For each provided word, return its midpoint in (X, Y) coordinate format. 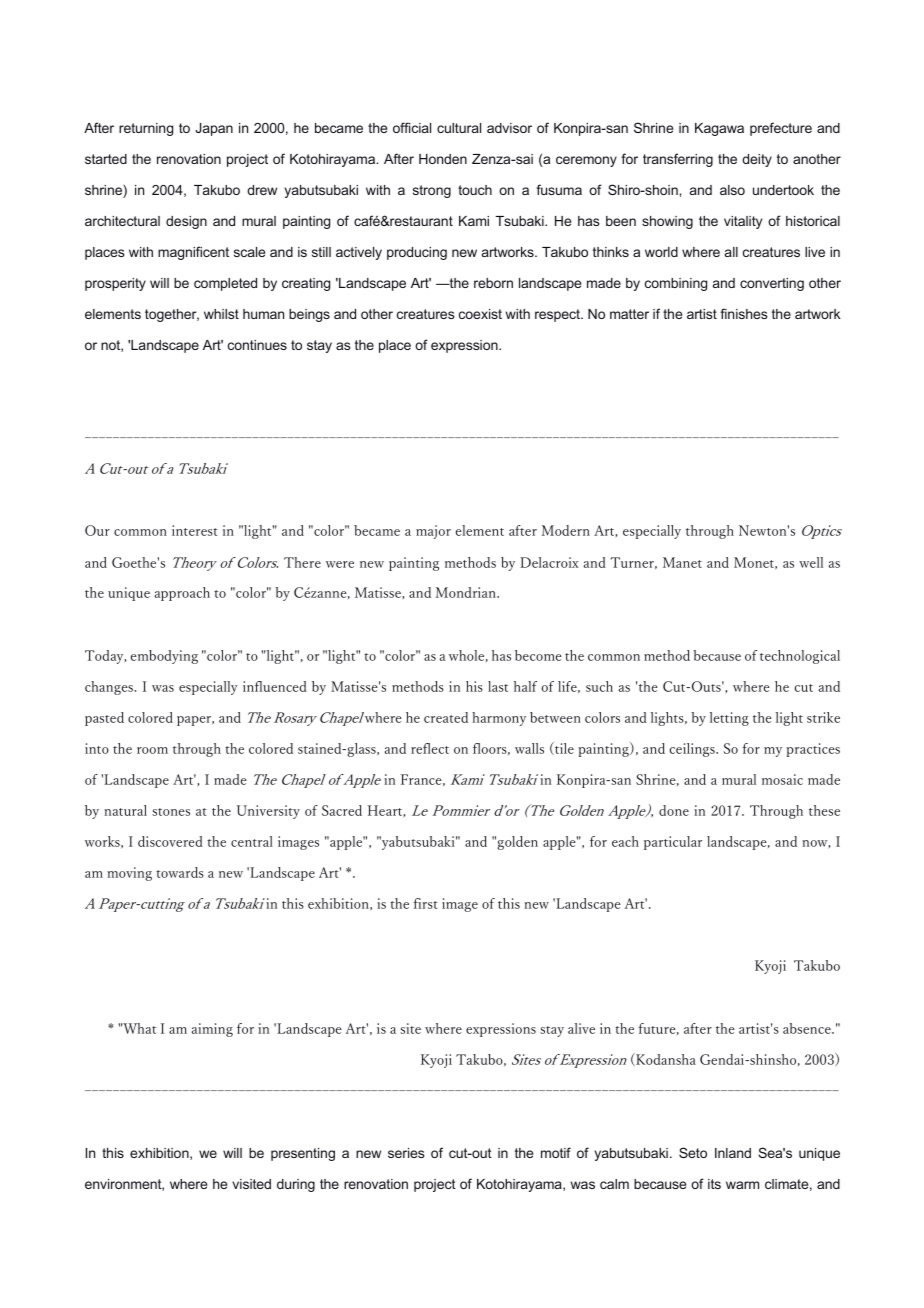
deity (757, 160)
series (406, 1153)
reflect (430, 748)
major (433, 532)
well (811, 562)
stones (171, 812)
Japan (214, 129)
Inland (733, 1153)
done (674, 810)
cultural (459, 128)
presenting (303, 1154)
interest (195, 530)
